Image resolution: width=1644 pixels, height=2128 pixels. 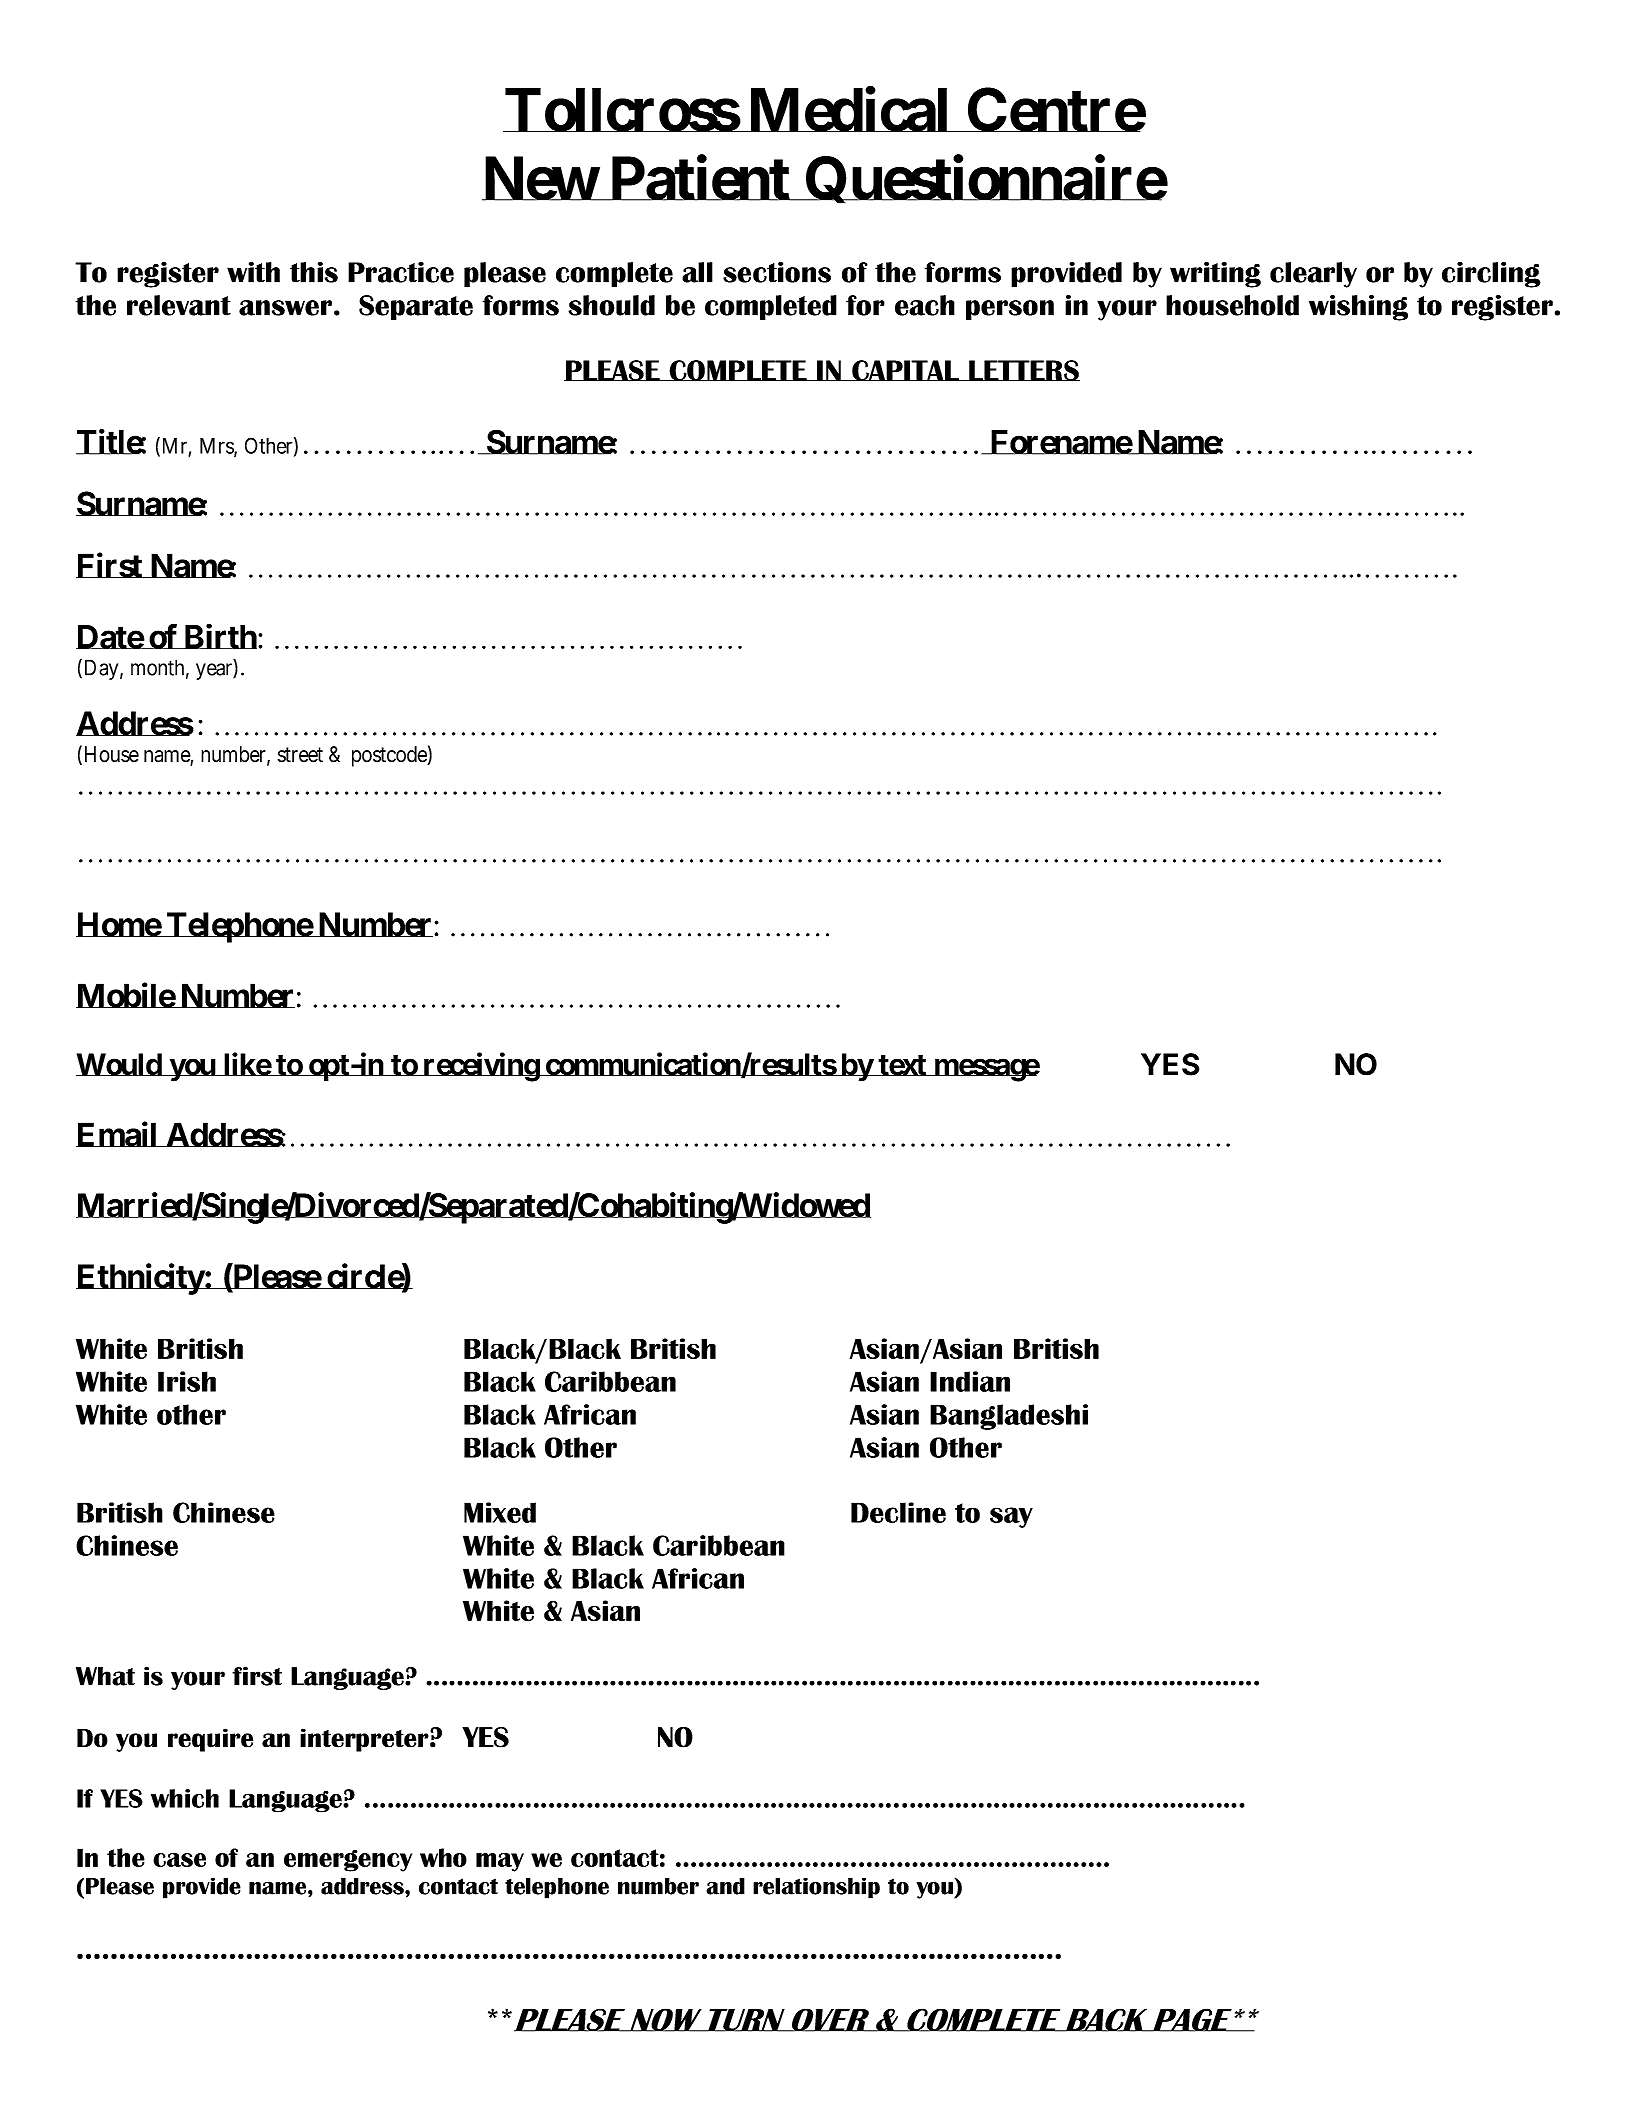 I want to click on Bangladeshi, so click(x=1009, y=1417).
